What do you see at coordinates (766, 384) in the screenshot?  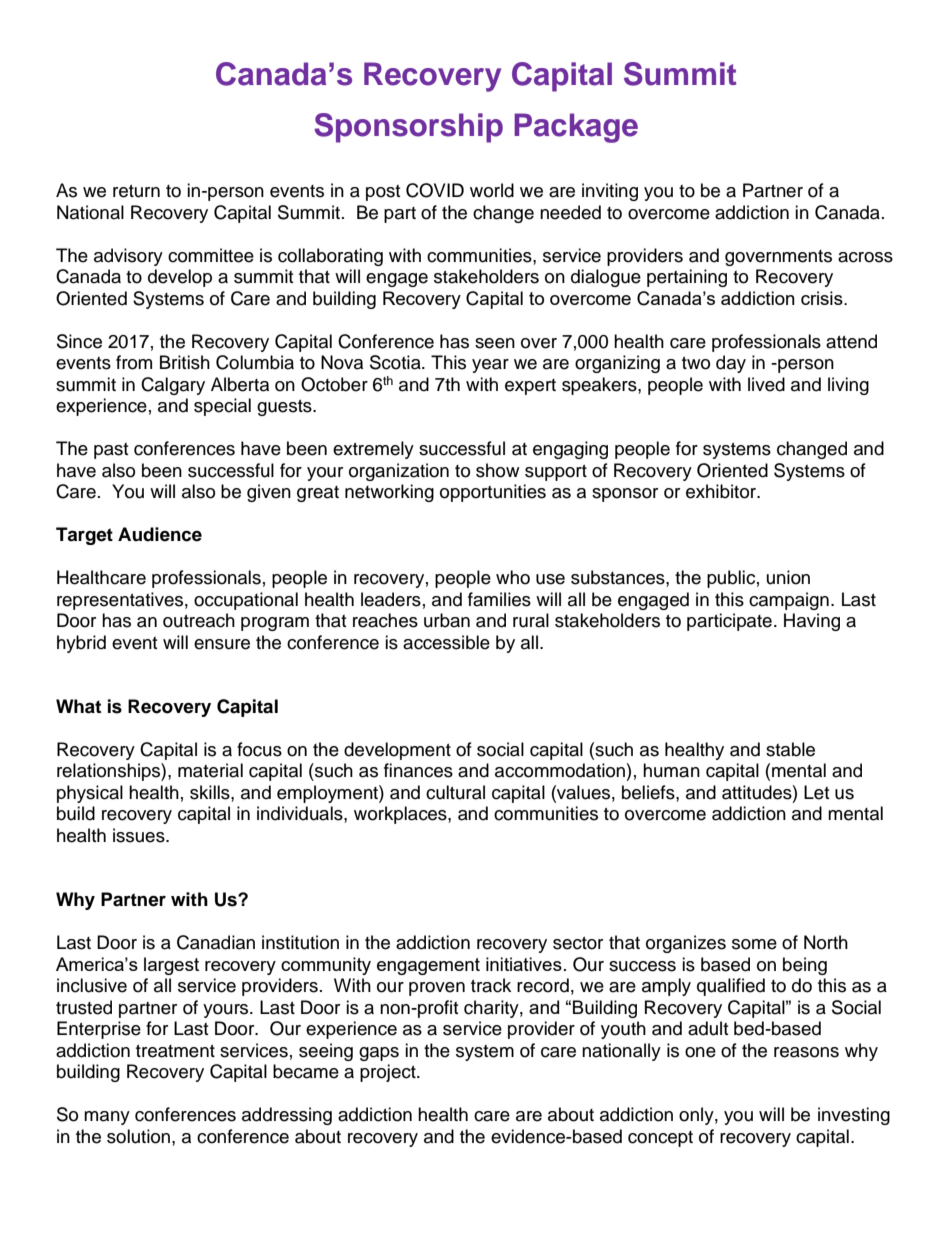 I see `lived` at bounding box center [766, 384].
